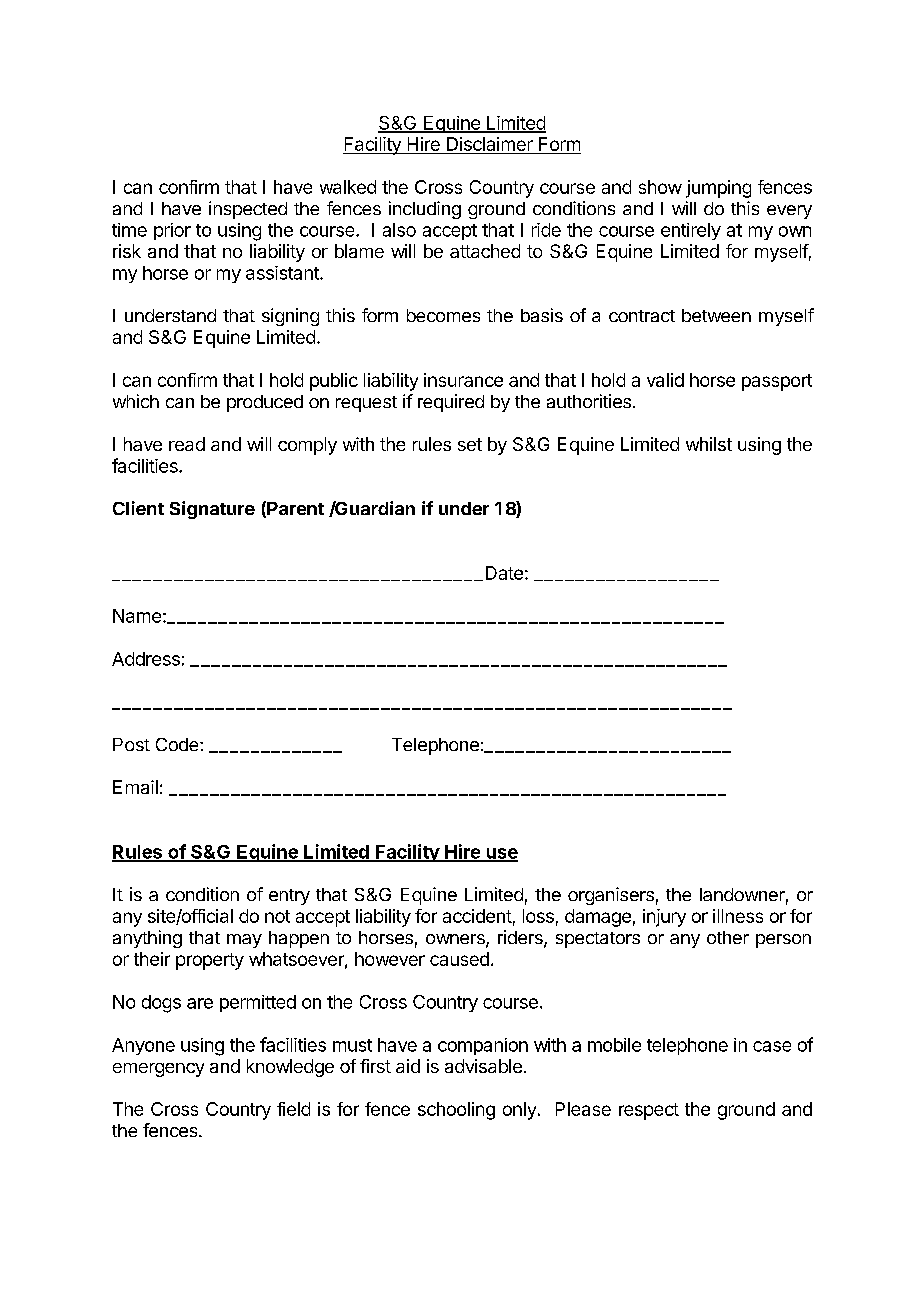 This image has height=1308, width=924. Describe the element at coordinates (649, 1111) in the image. I see `respect` at that location.
